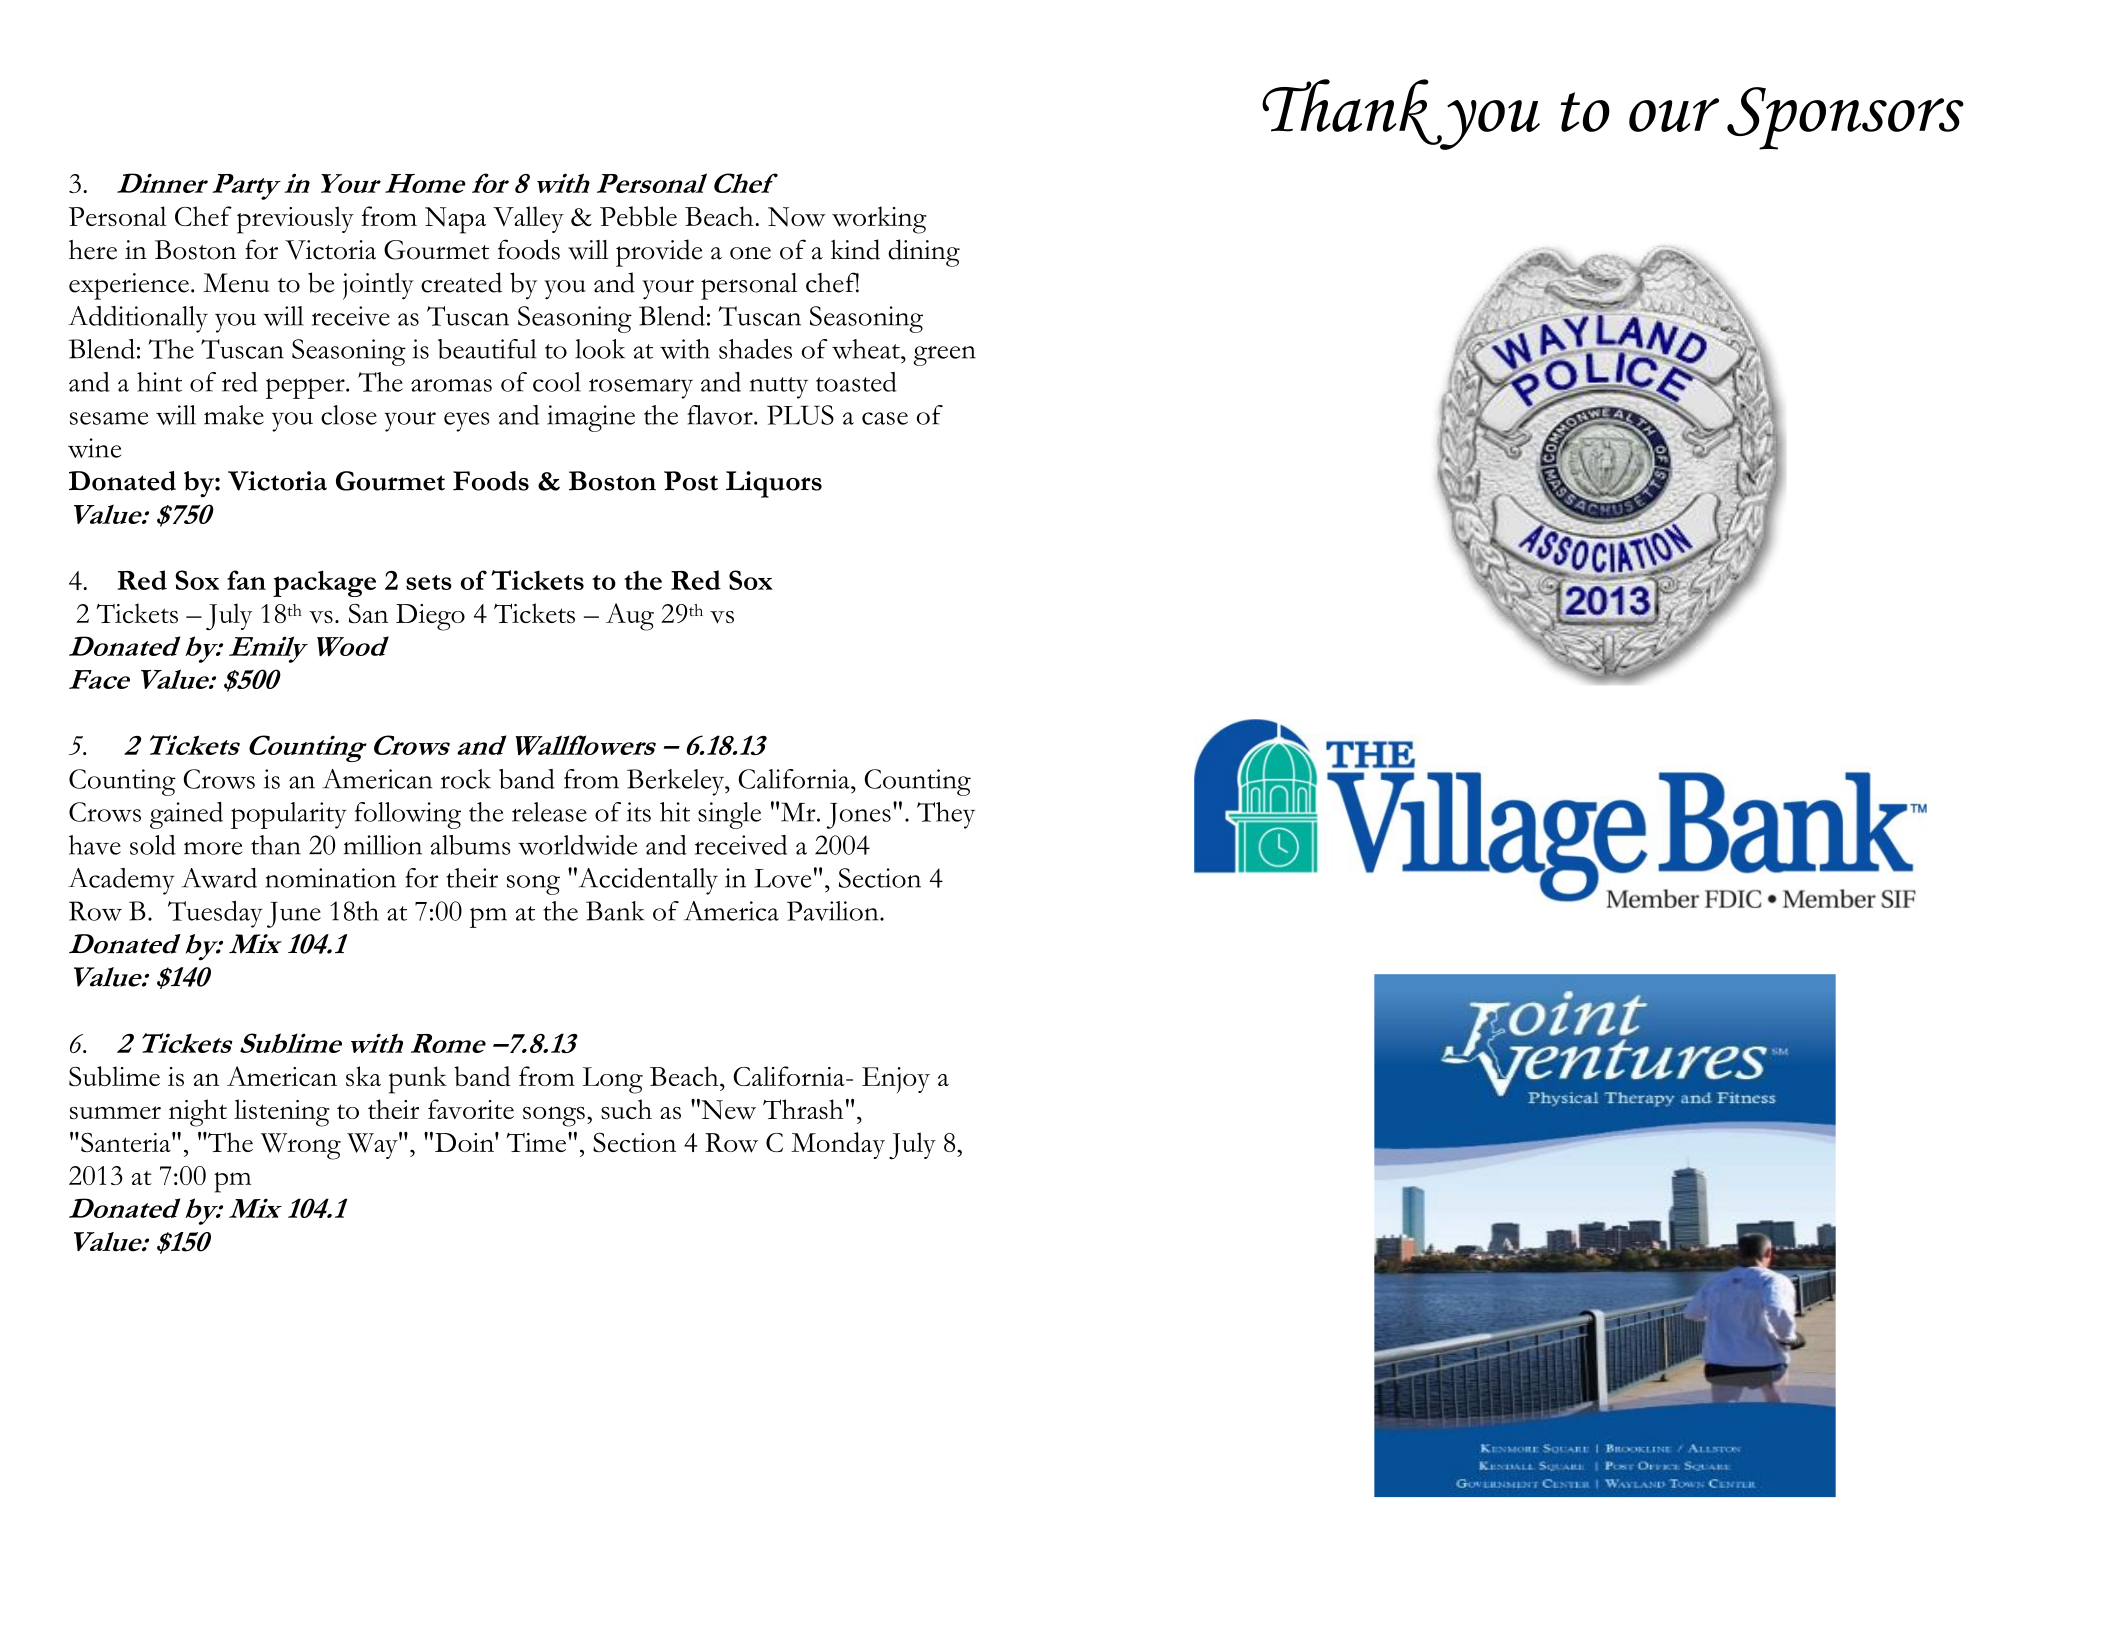 This document has height=1635, width=2116. Describe the element at coordinates (834, 911) in the document. I see `Pavilion` at that location.
